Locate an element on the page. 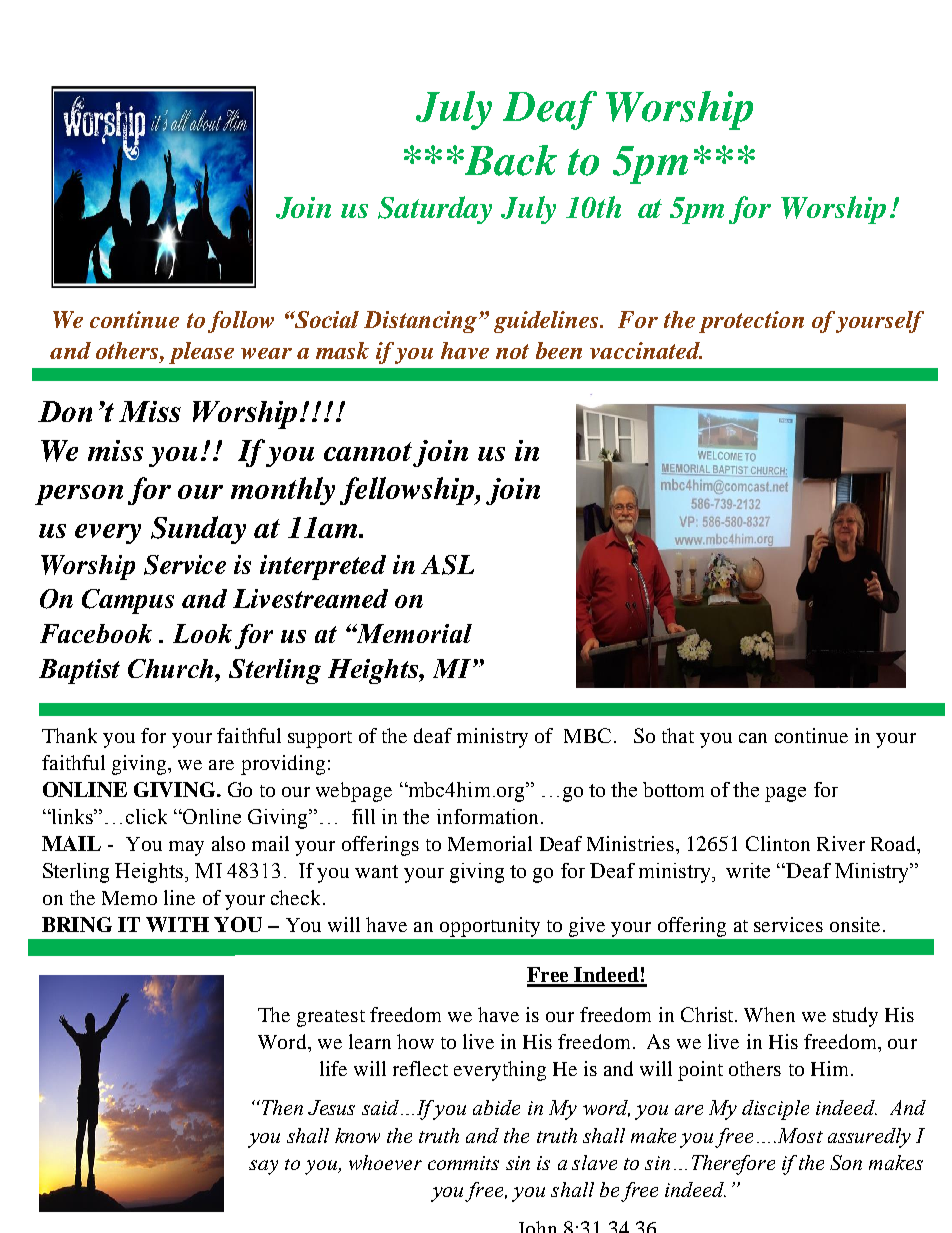 This image has width=952, height=1233. protection is located at coordinates (751, 322).
